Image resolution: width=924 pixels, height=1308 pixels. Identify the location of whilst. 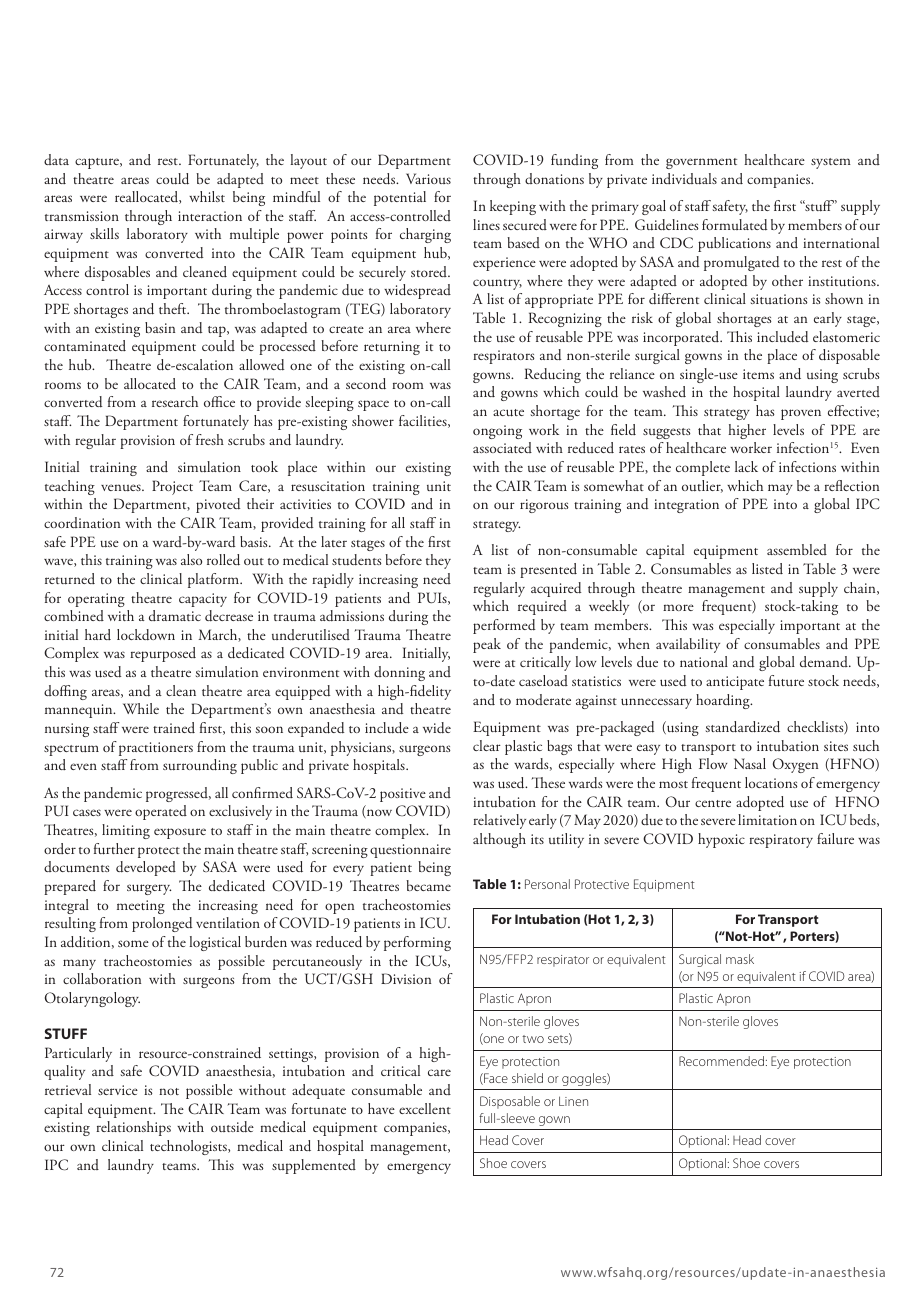
(207, 196).
